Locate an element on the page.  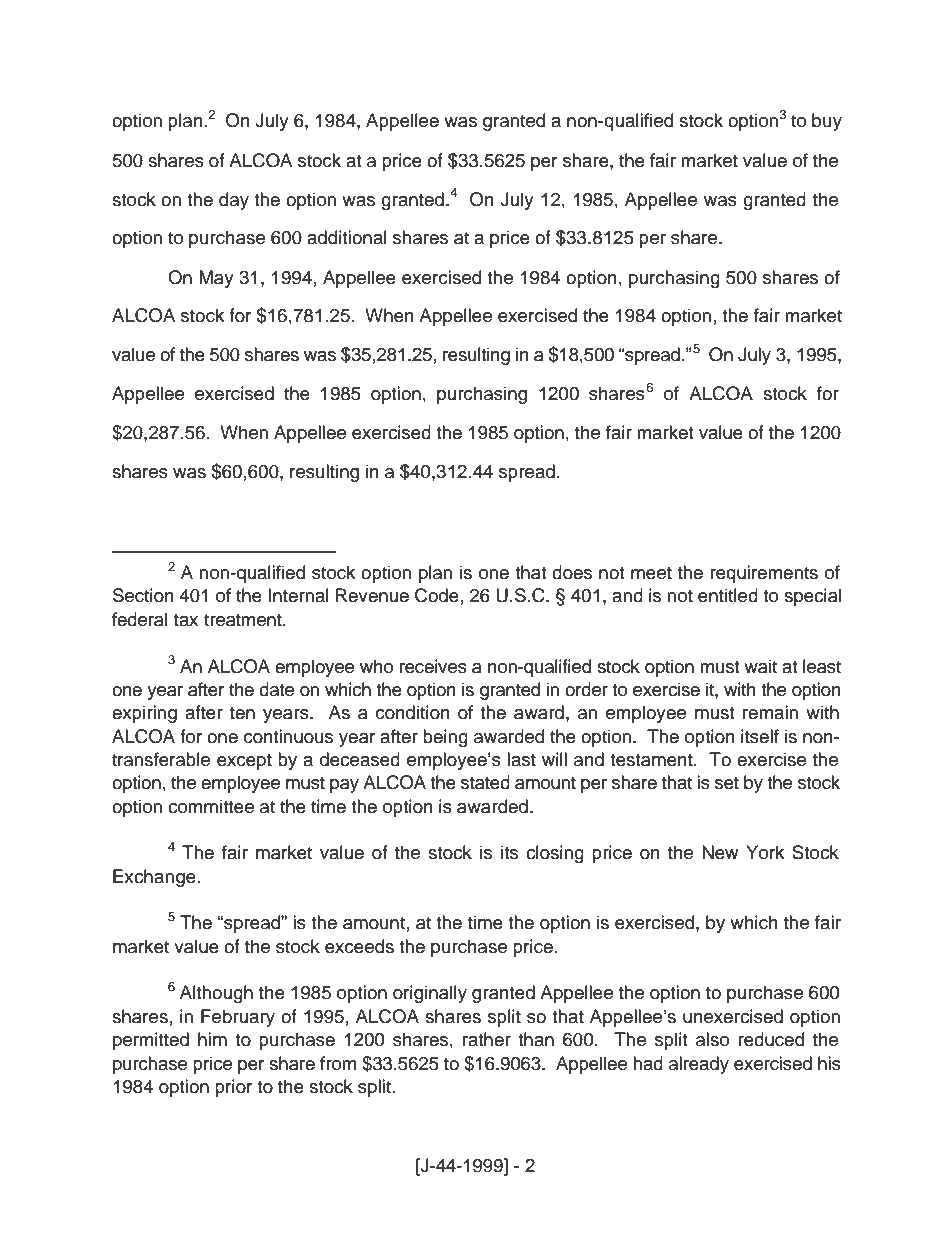
day is located at coordinates (234, 201).
